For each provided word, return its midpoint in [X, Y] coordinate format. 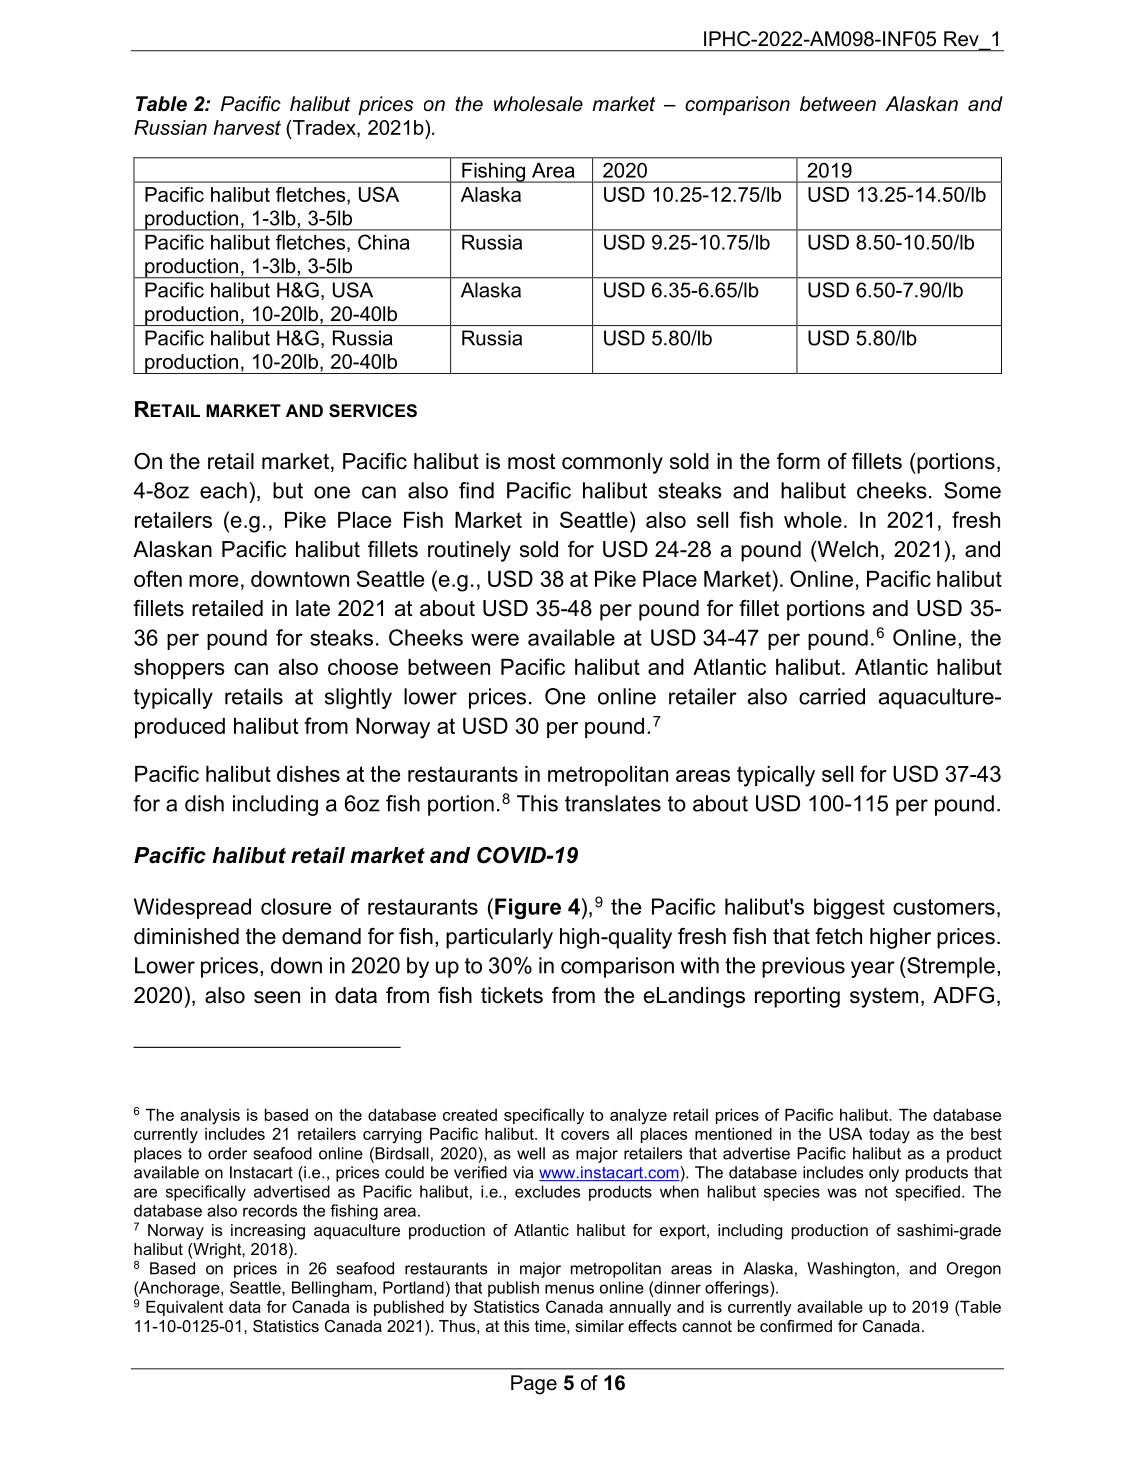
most [531, 461]
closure [296, 906]
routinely [469, 551]
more [213, 581]
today [889, 1136]
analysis [210, 1117]
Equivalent [184, 1308]
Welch [846, 550]
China [384, 242]
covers [585, 1135]
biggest [849, 908]
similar [599, 1326]
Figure [528, 908]
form [798, 461]
